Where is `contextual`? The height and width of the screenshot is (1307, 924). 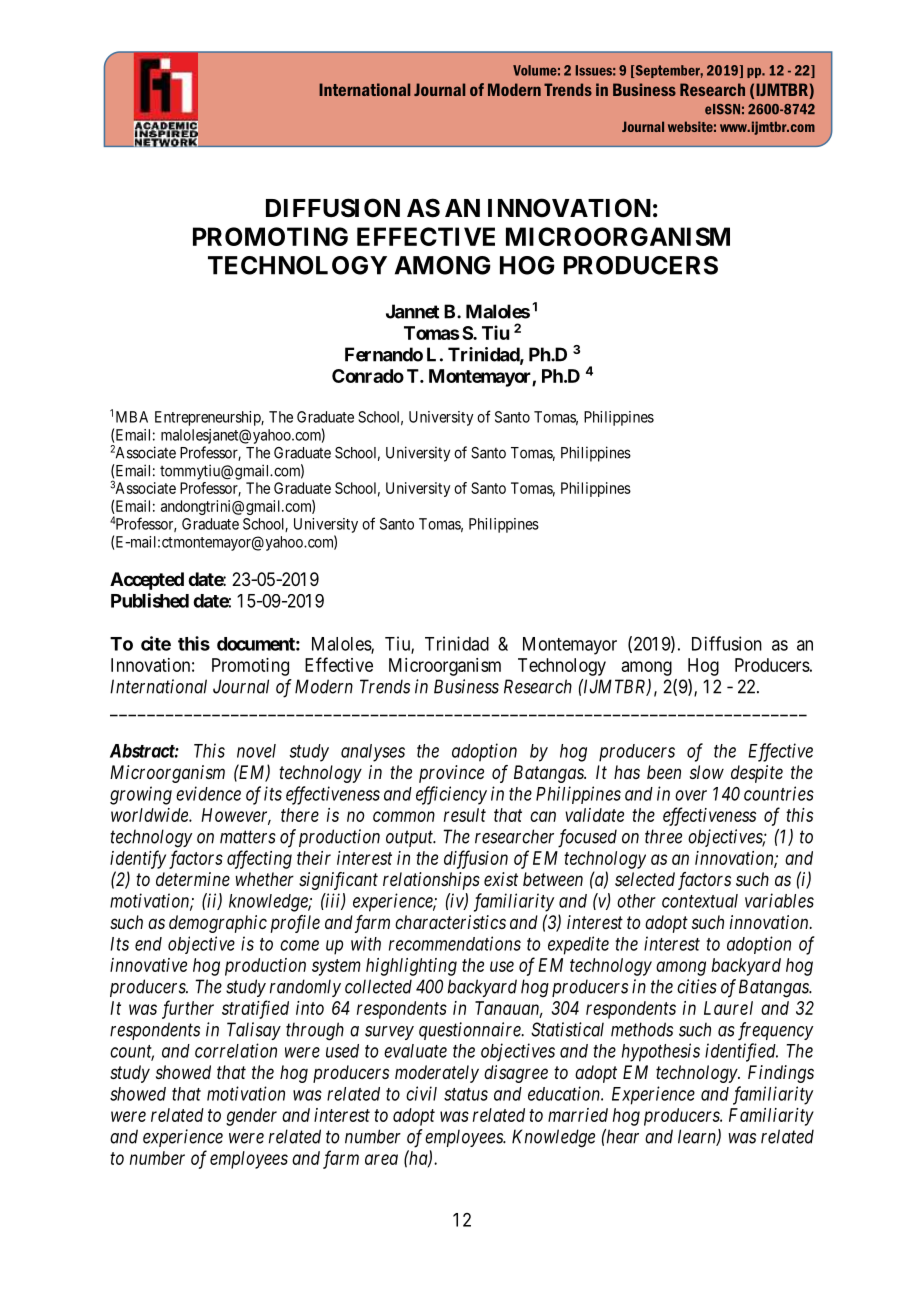 contextual is located at coordinates (700, 901).
